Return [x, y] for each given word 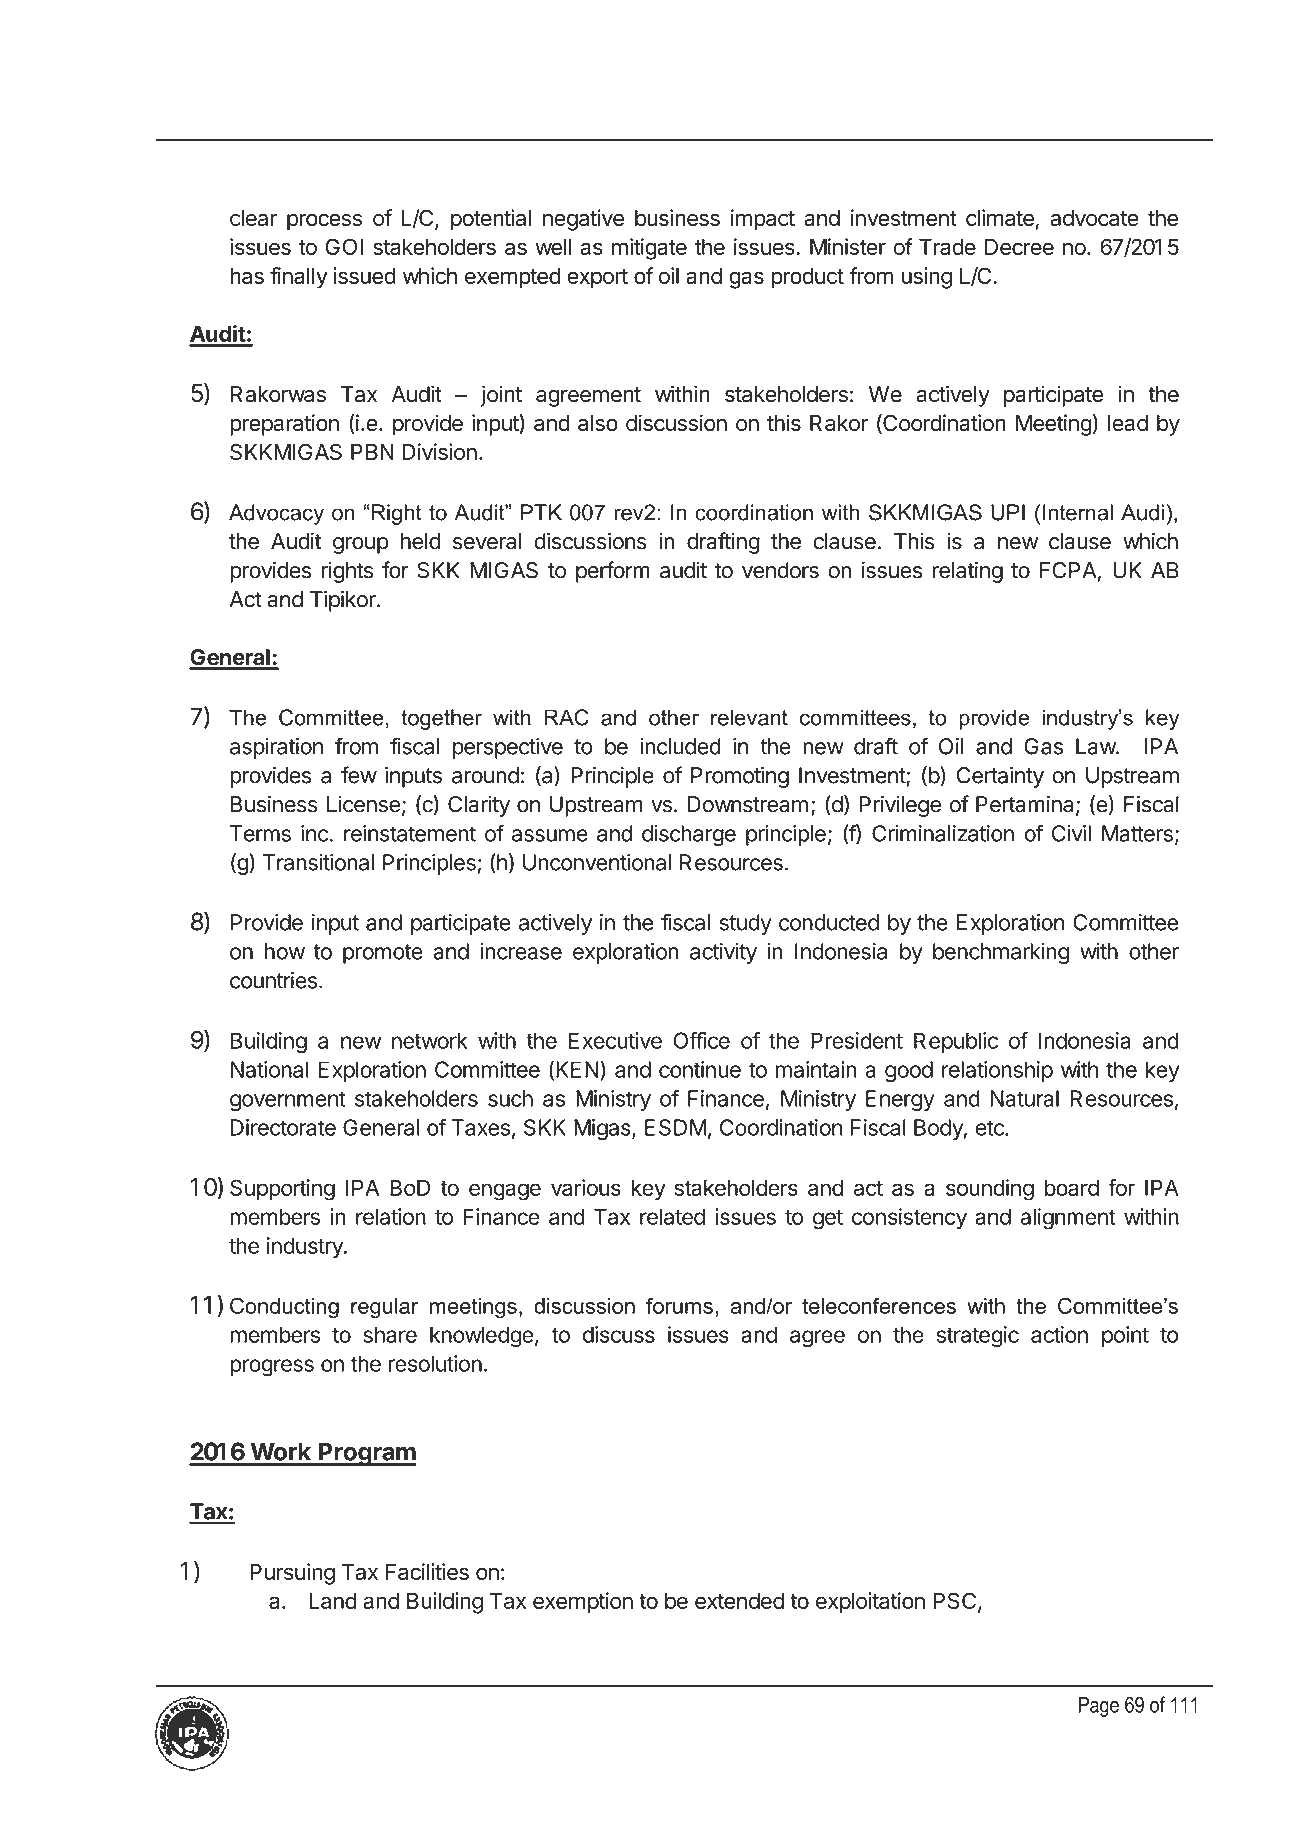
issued [364, 275]
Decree [1019, 247]
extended [739, 1601]
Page [1099, 1706]
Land [333, 1601]
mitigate [649, 249]
